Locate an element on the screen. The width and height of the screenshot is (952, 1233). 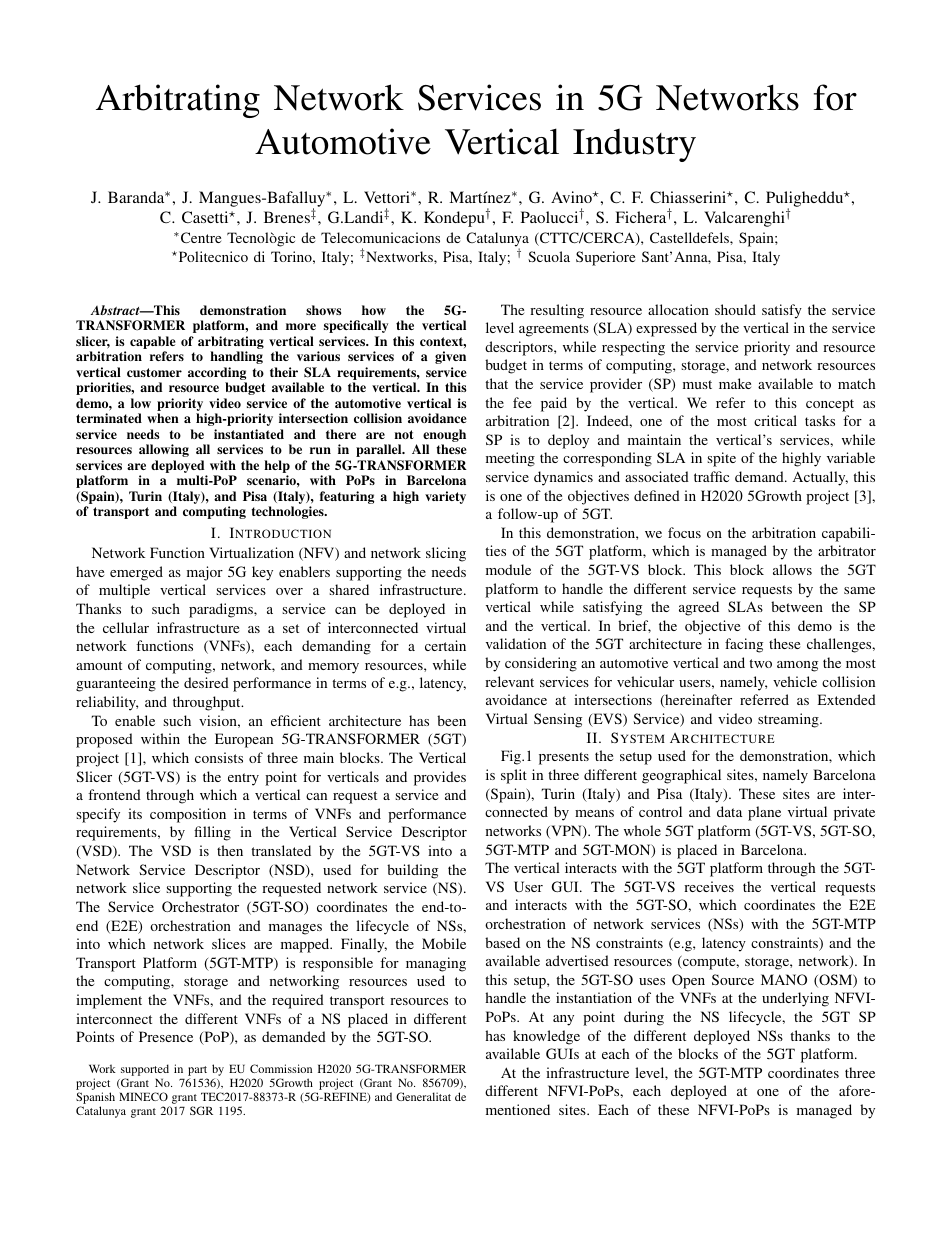
provides is located at coordinates (440, 778).
